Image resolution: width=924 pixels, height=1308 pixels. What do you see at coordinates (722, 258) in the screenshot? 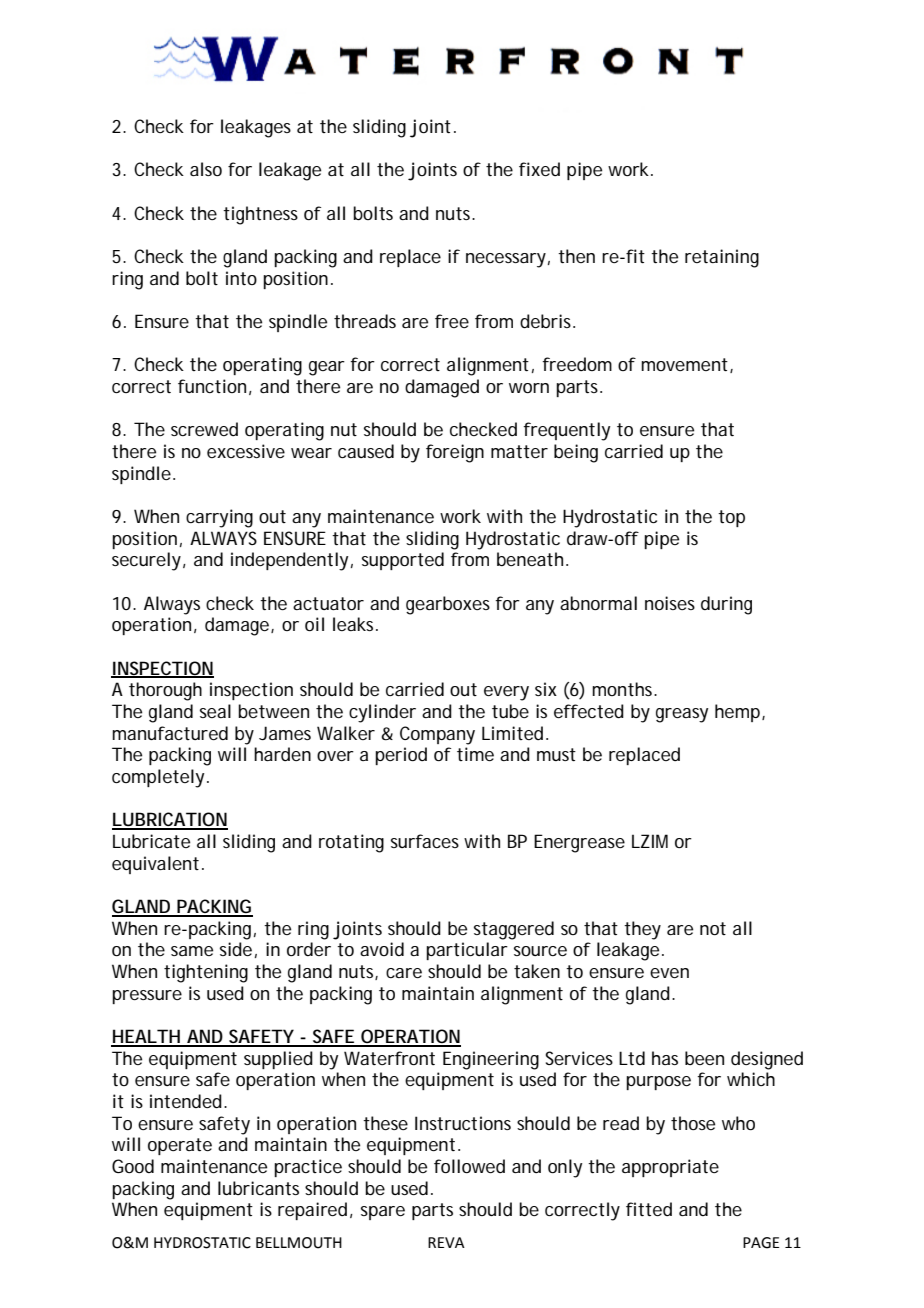
I see `retaining` at bounding box center [722, 258].
